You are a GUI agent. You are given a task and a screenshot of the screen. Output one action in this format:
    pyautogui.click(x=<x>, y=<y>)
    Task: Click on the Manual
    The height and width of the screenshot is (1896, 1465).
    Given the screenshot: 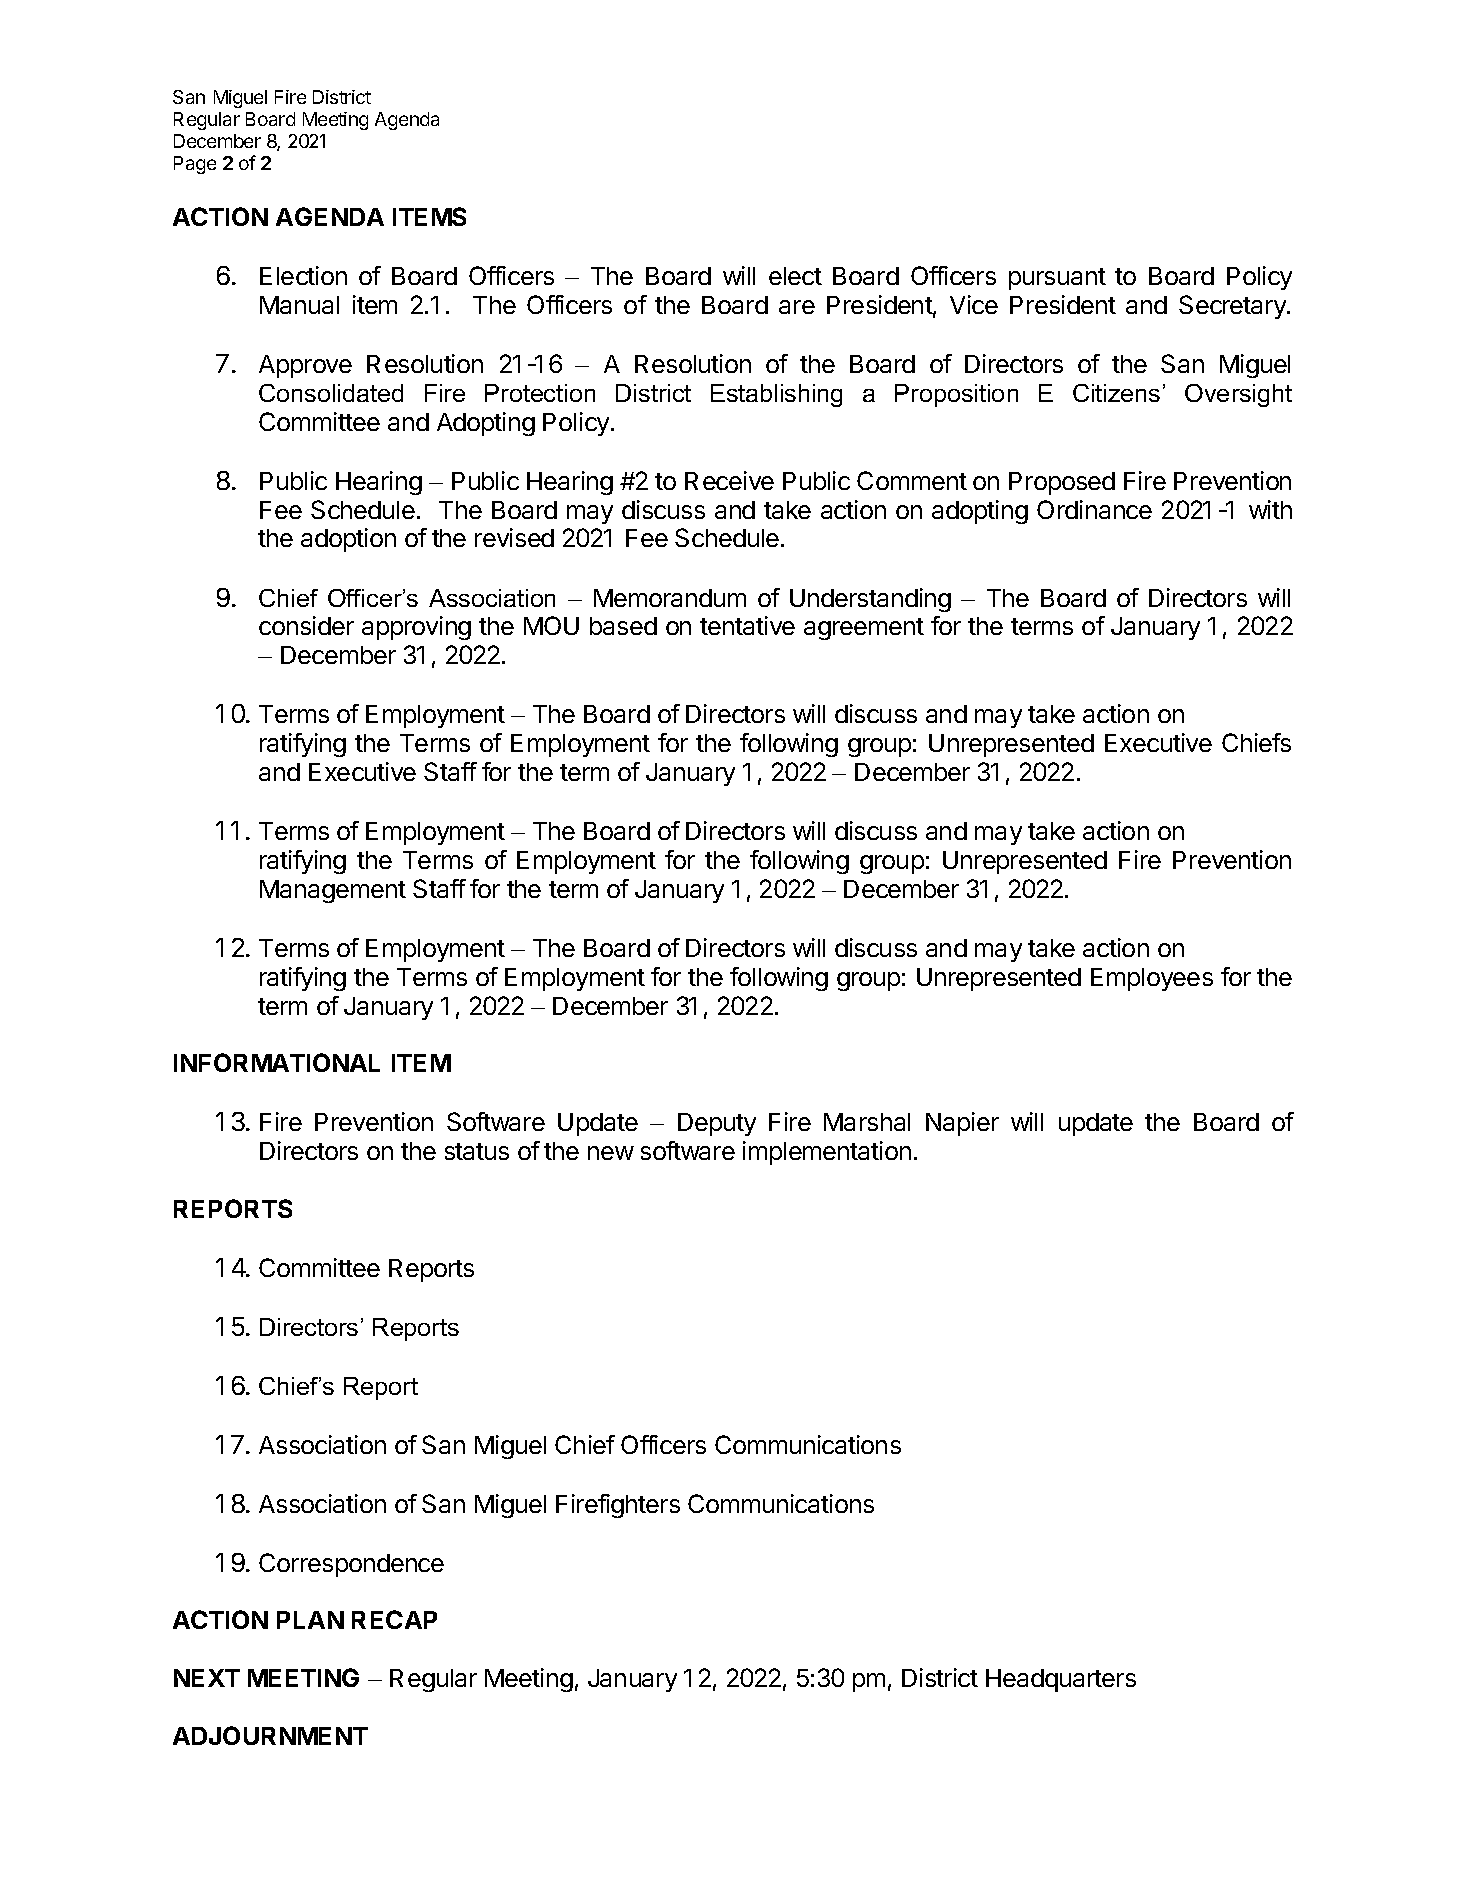 What is the action you would take?
    pyautogui.click(x=299, y=305)
